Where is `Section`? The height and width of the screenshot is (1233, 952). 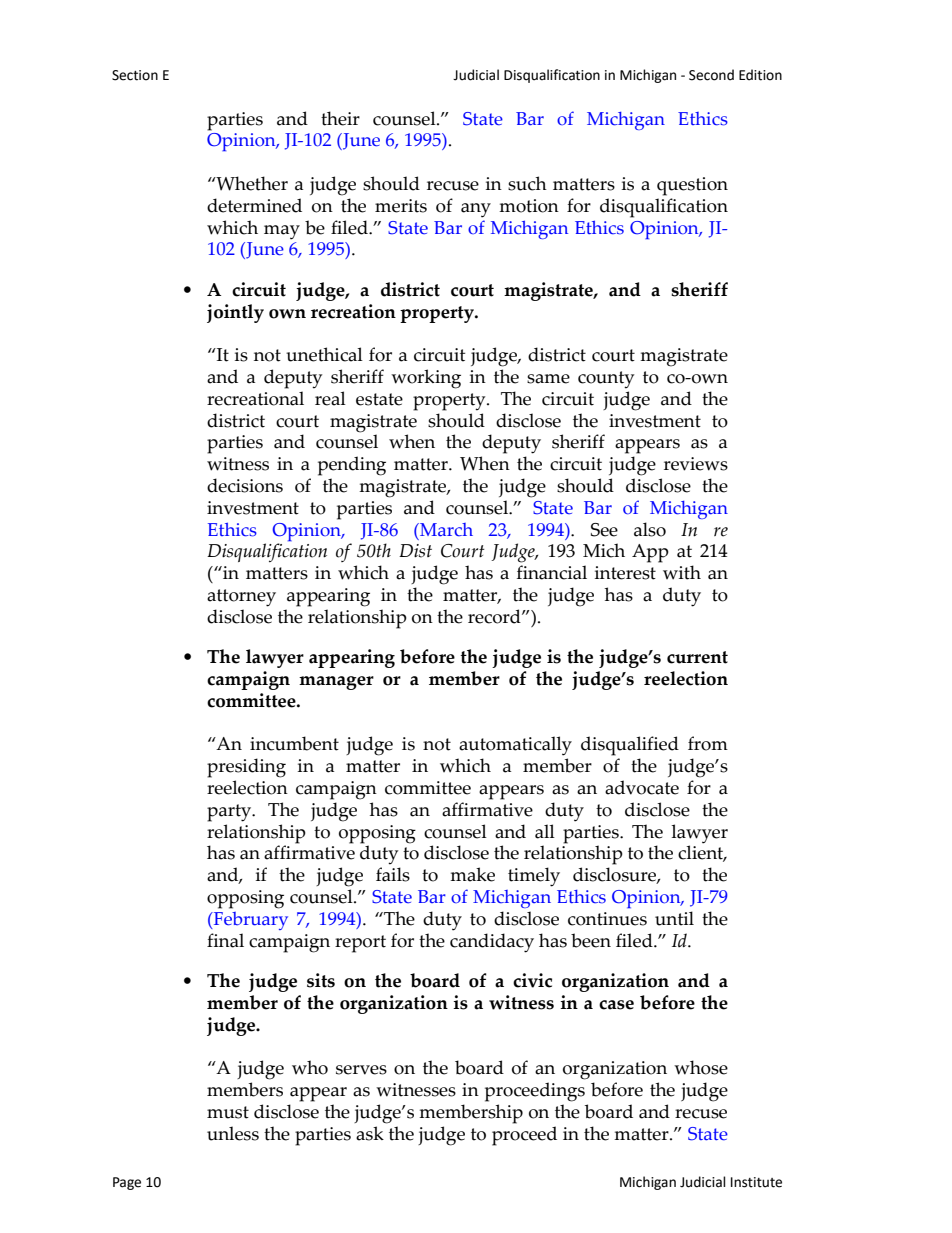 Section is located at coordinates (135, 75).
